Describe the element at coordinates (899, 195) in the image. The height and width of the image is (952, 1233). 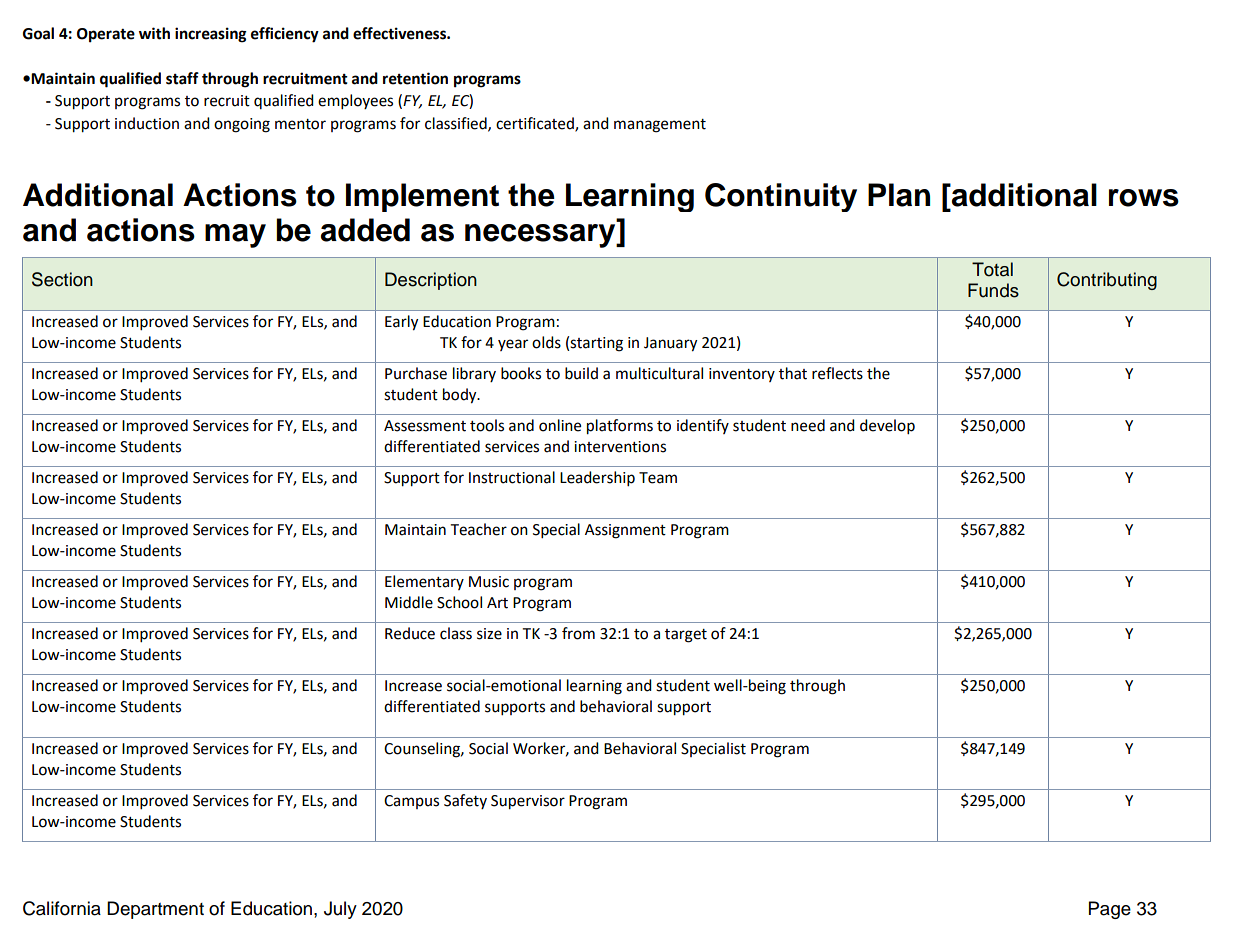
I see `Plan` at that location.
